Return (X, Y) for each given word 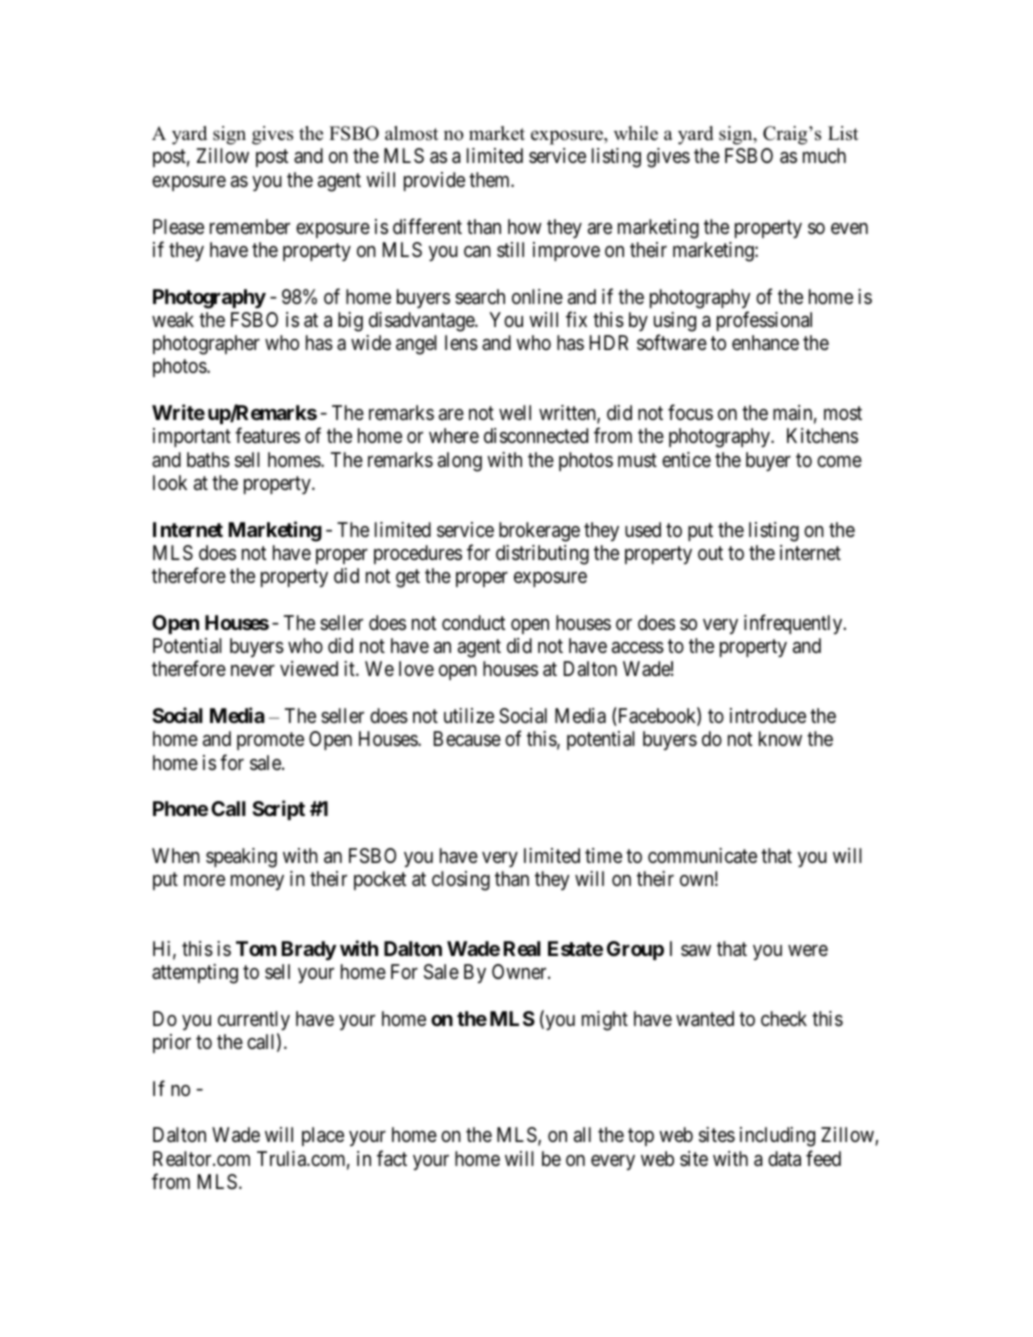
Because (467, 739)
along (460, 462)
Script (278, 810)
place (323, 1136)
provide (434, 181)
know (780, 738)
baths (208, 460)
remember (250, 226)
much (824, 155)
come (839, 461)
